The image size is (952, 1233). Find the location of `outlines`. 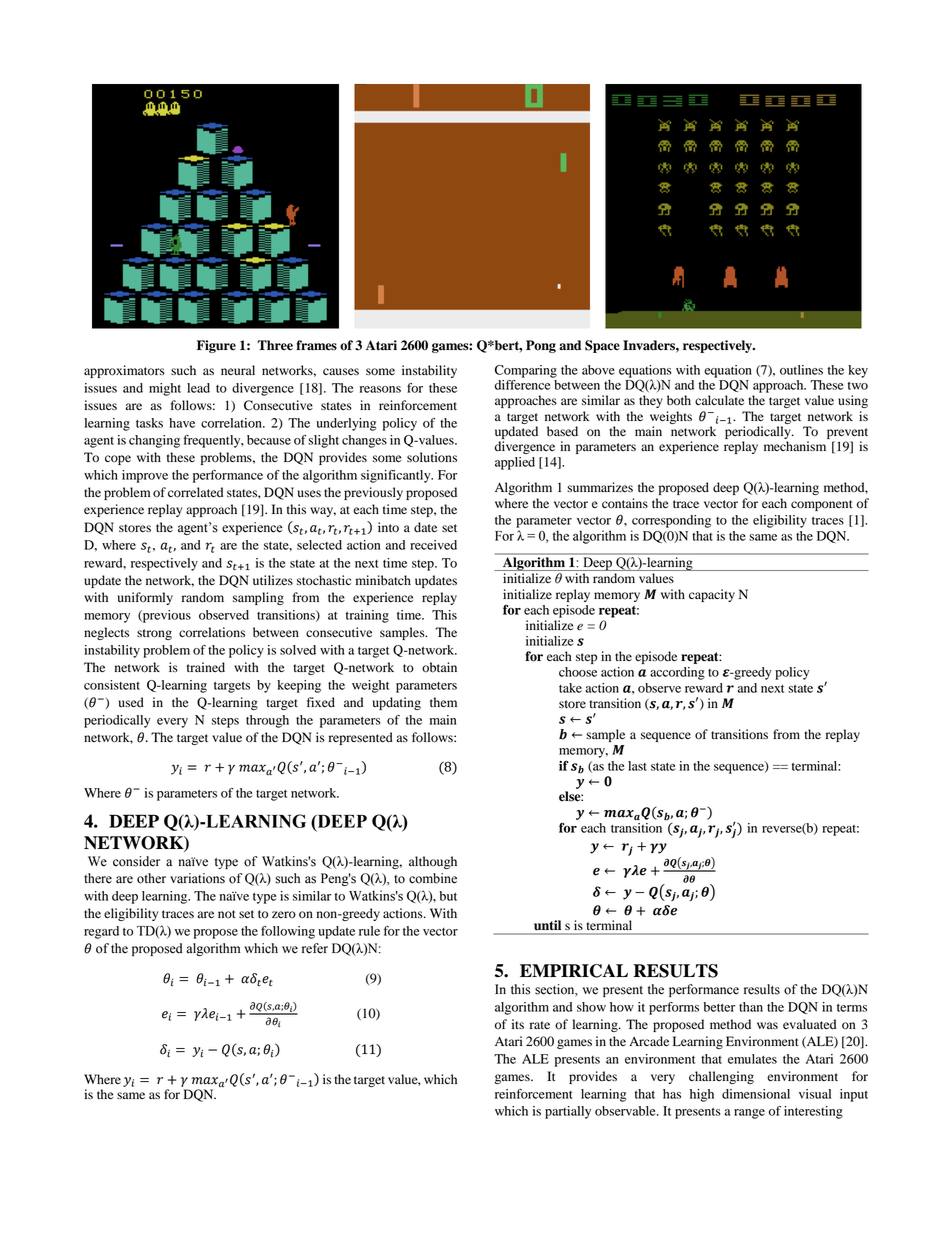

outlines is located at coordinates (801, 370).
